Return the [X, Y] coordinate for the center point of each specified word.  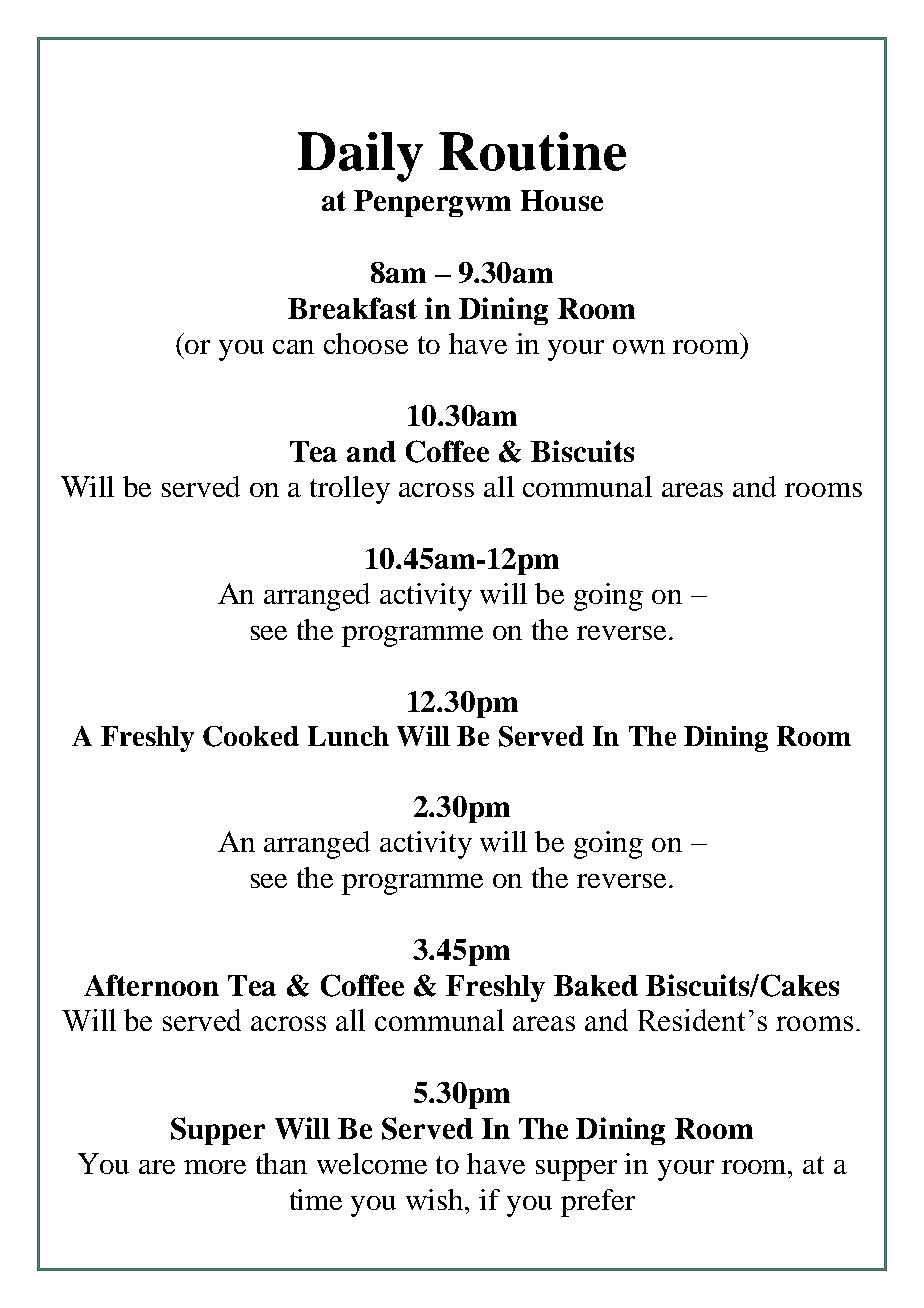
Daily [360, 157]
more [215, 1167]
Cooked [251, 736]
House [562, 200]
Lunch [348, 736]
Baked [596, 985]
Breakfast [352, 308]
